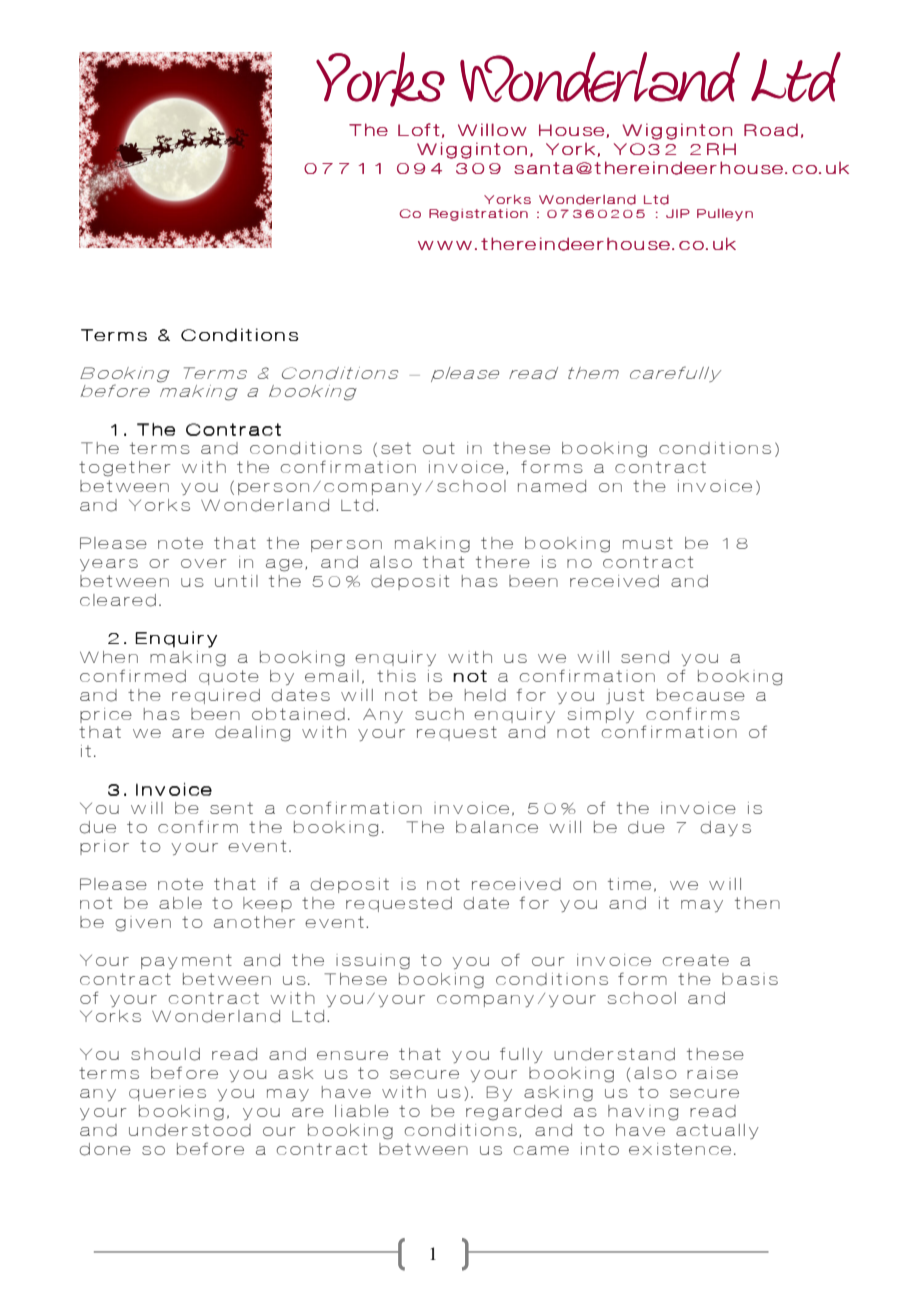 The image size is (924, 1308). I want to click on days, so click(726, 828).
